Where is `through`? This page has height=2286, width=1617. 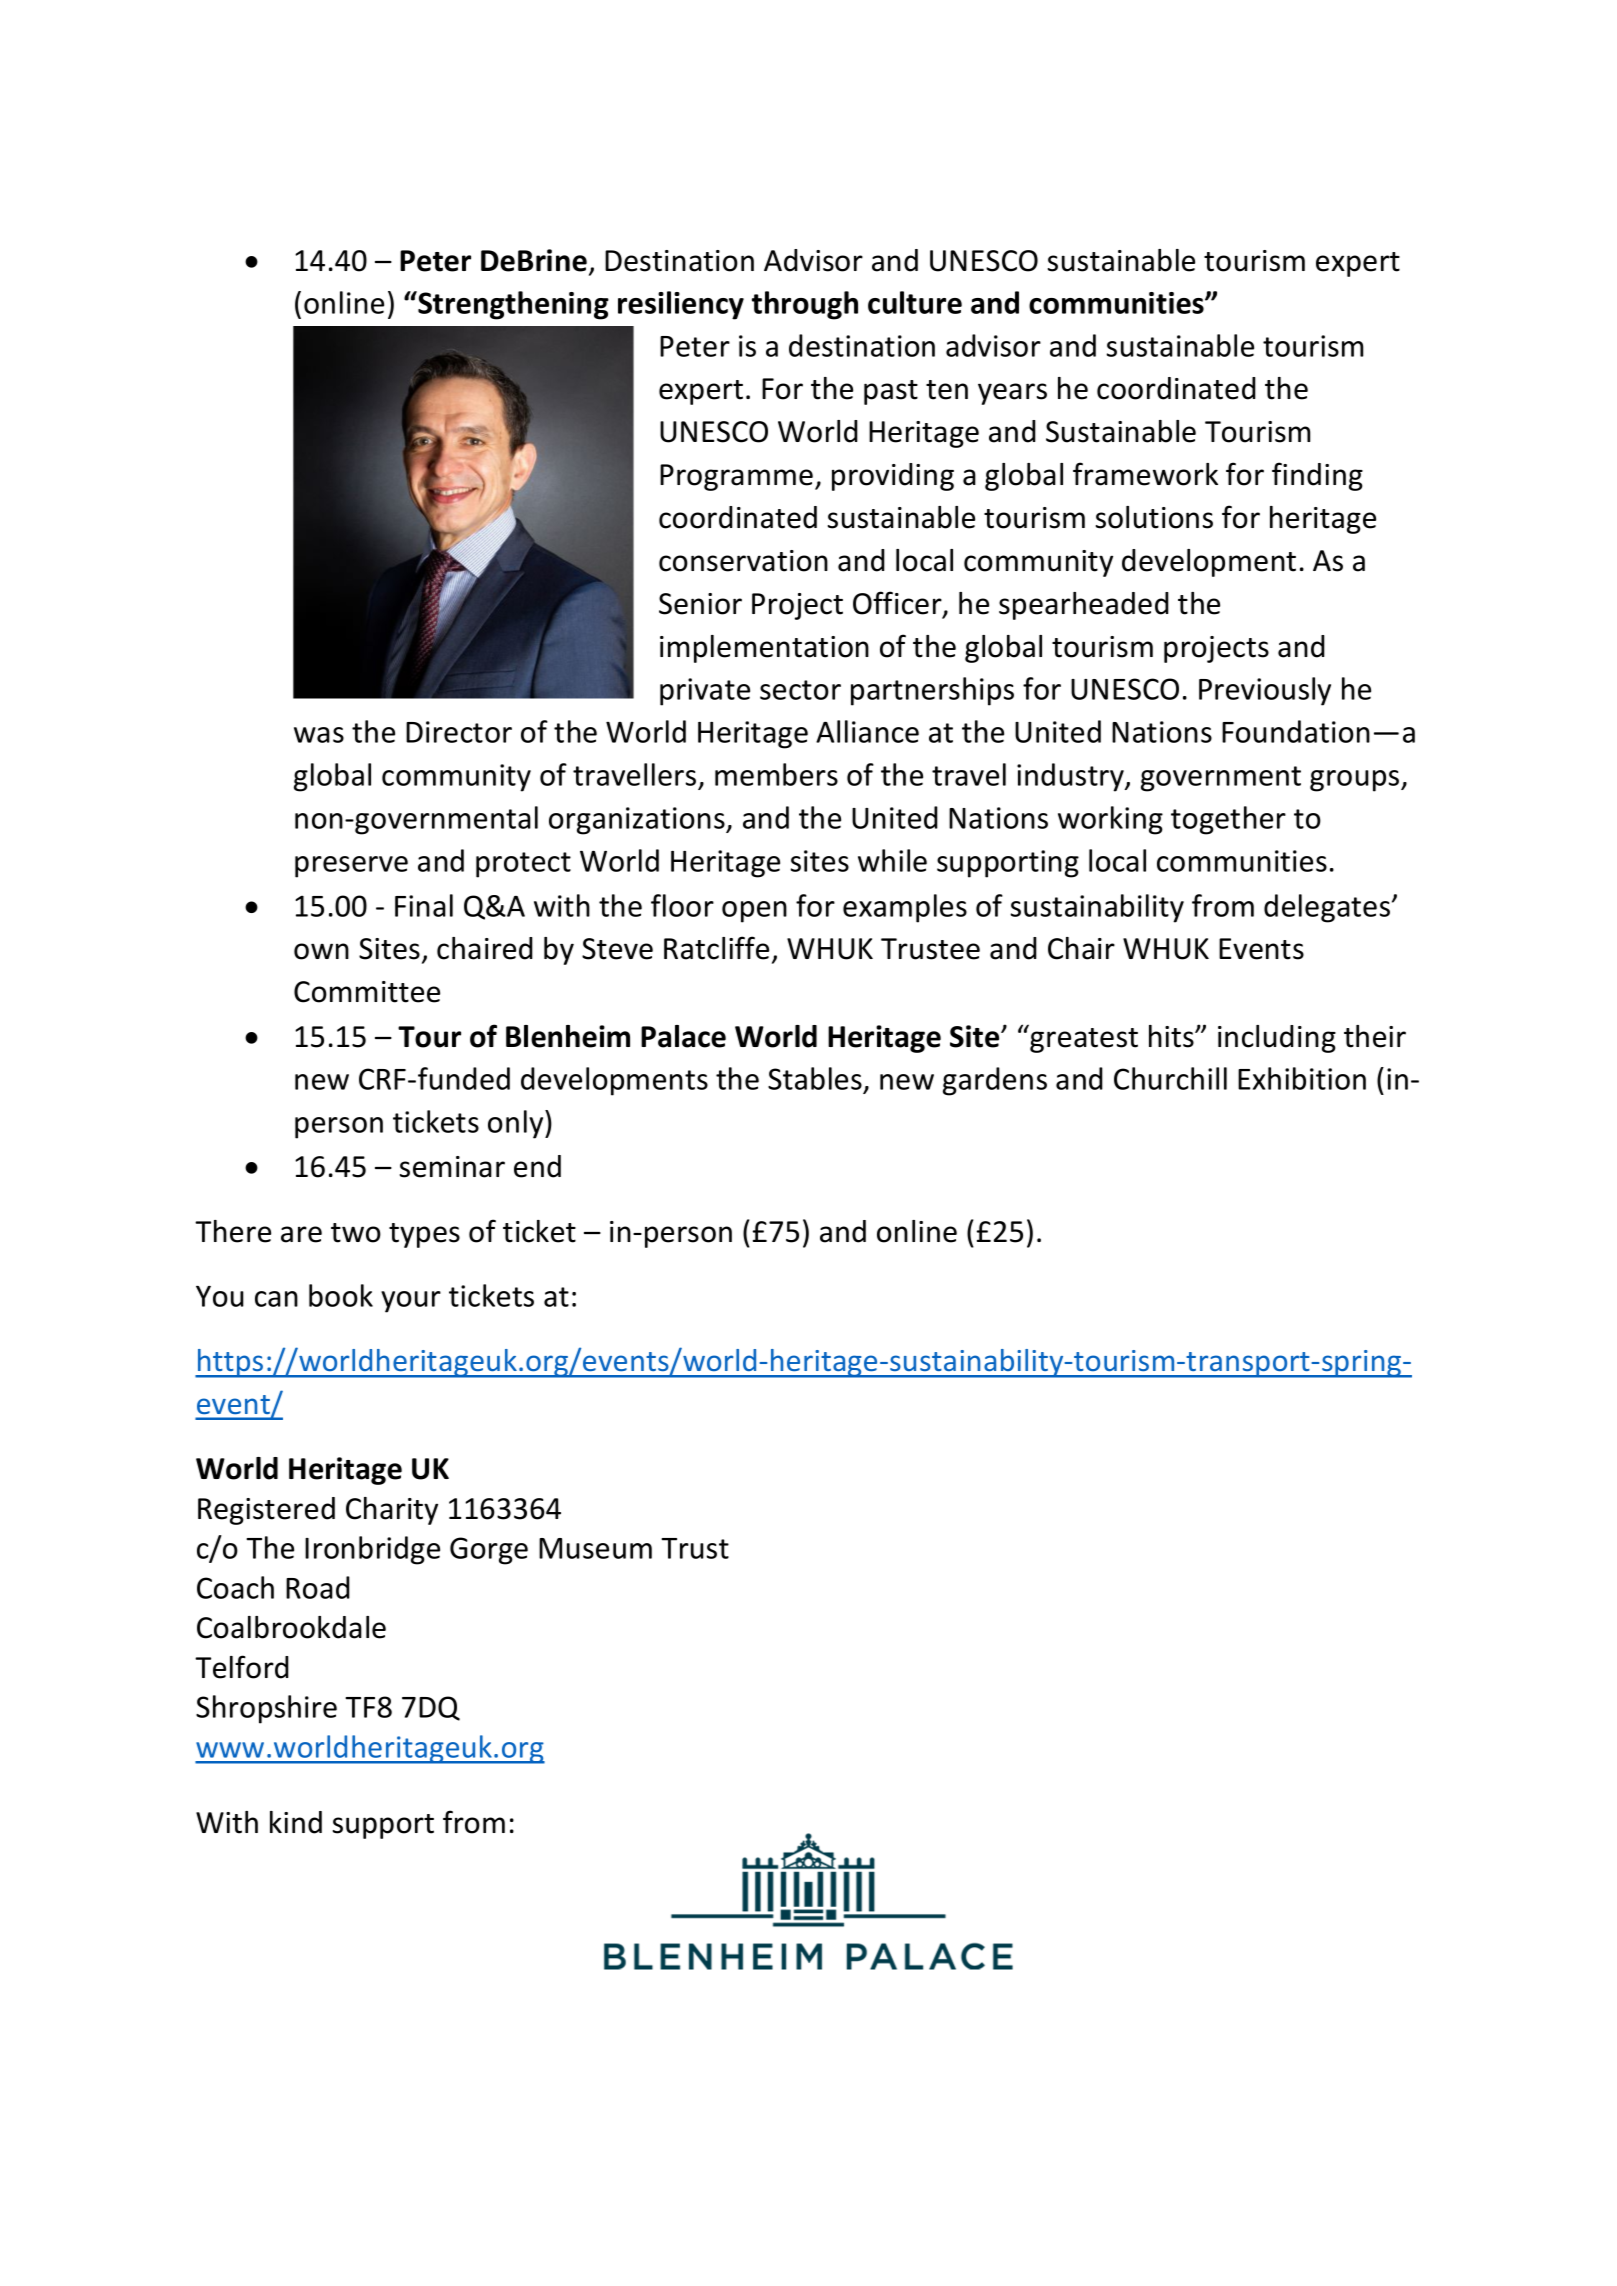 through is located at coordinates (805, 305).
